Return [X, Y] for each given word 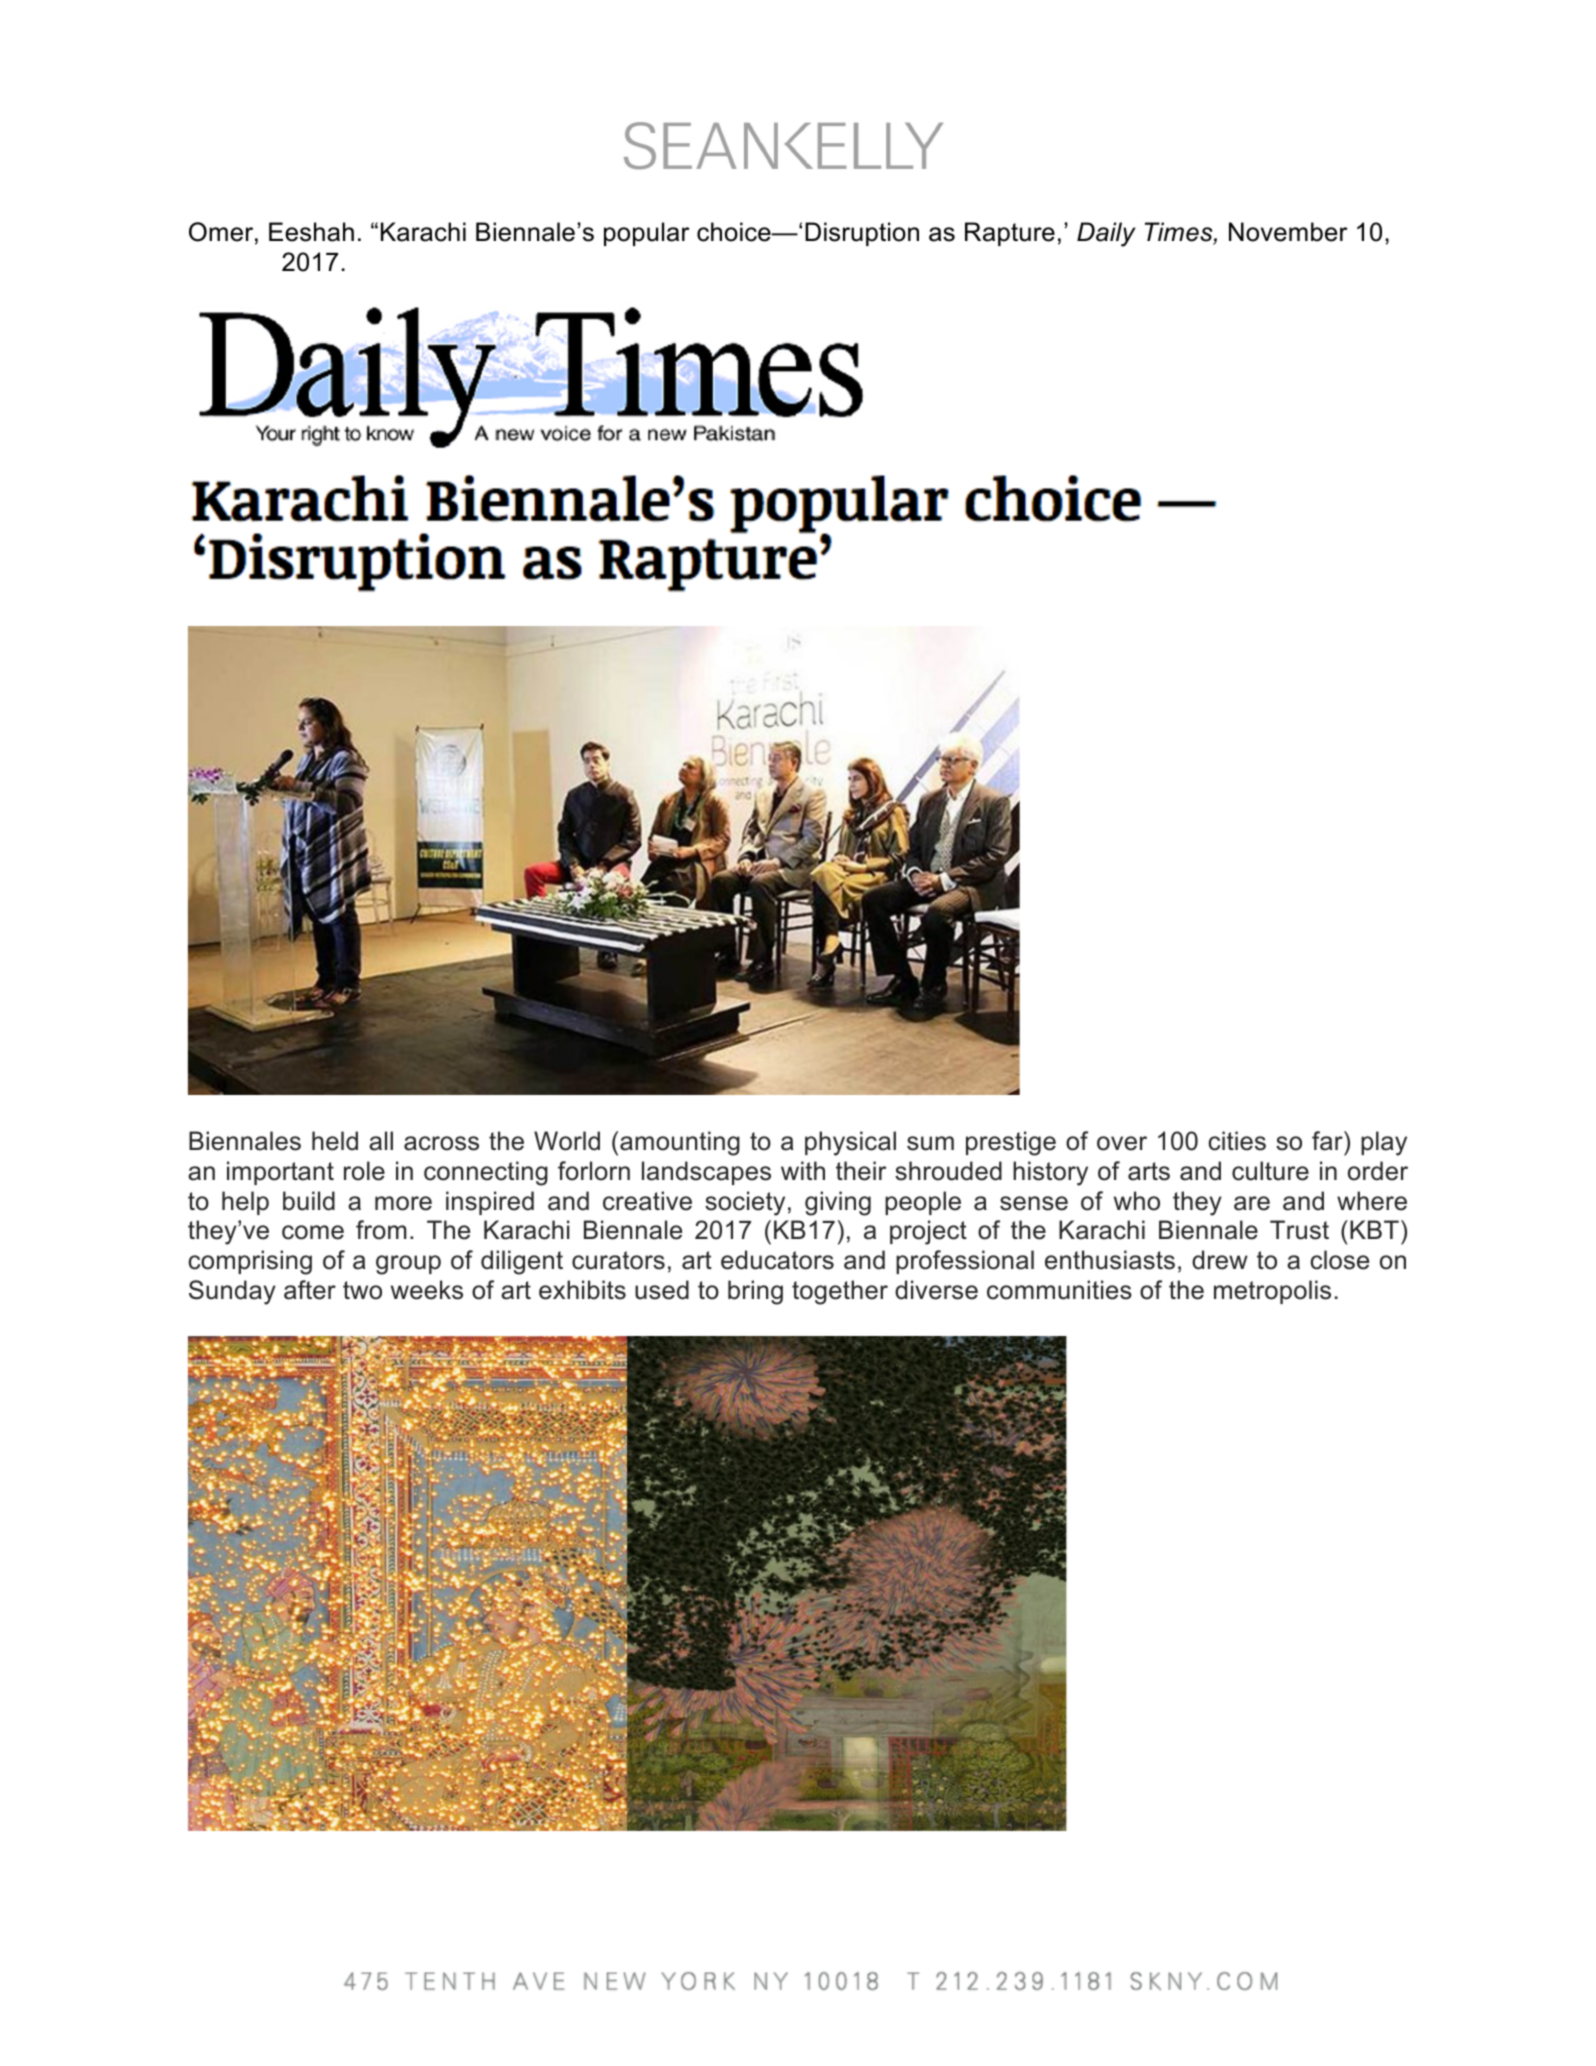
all [381, 1141]
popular [647, 234]
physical [850, 1143]
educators [777, 1260]
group [408, 1265]
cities [1237, 1141]
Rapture [1010, 234]
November [1288, 232]
